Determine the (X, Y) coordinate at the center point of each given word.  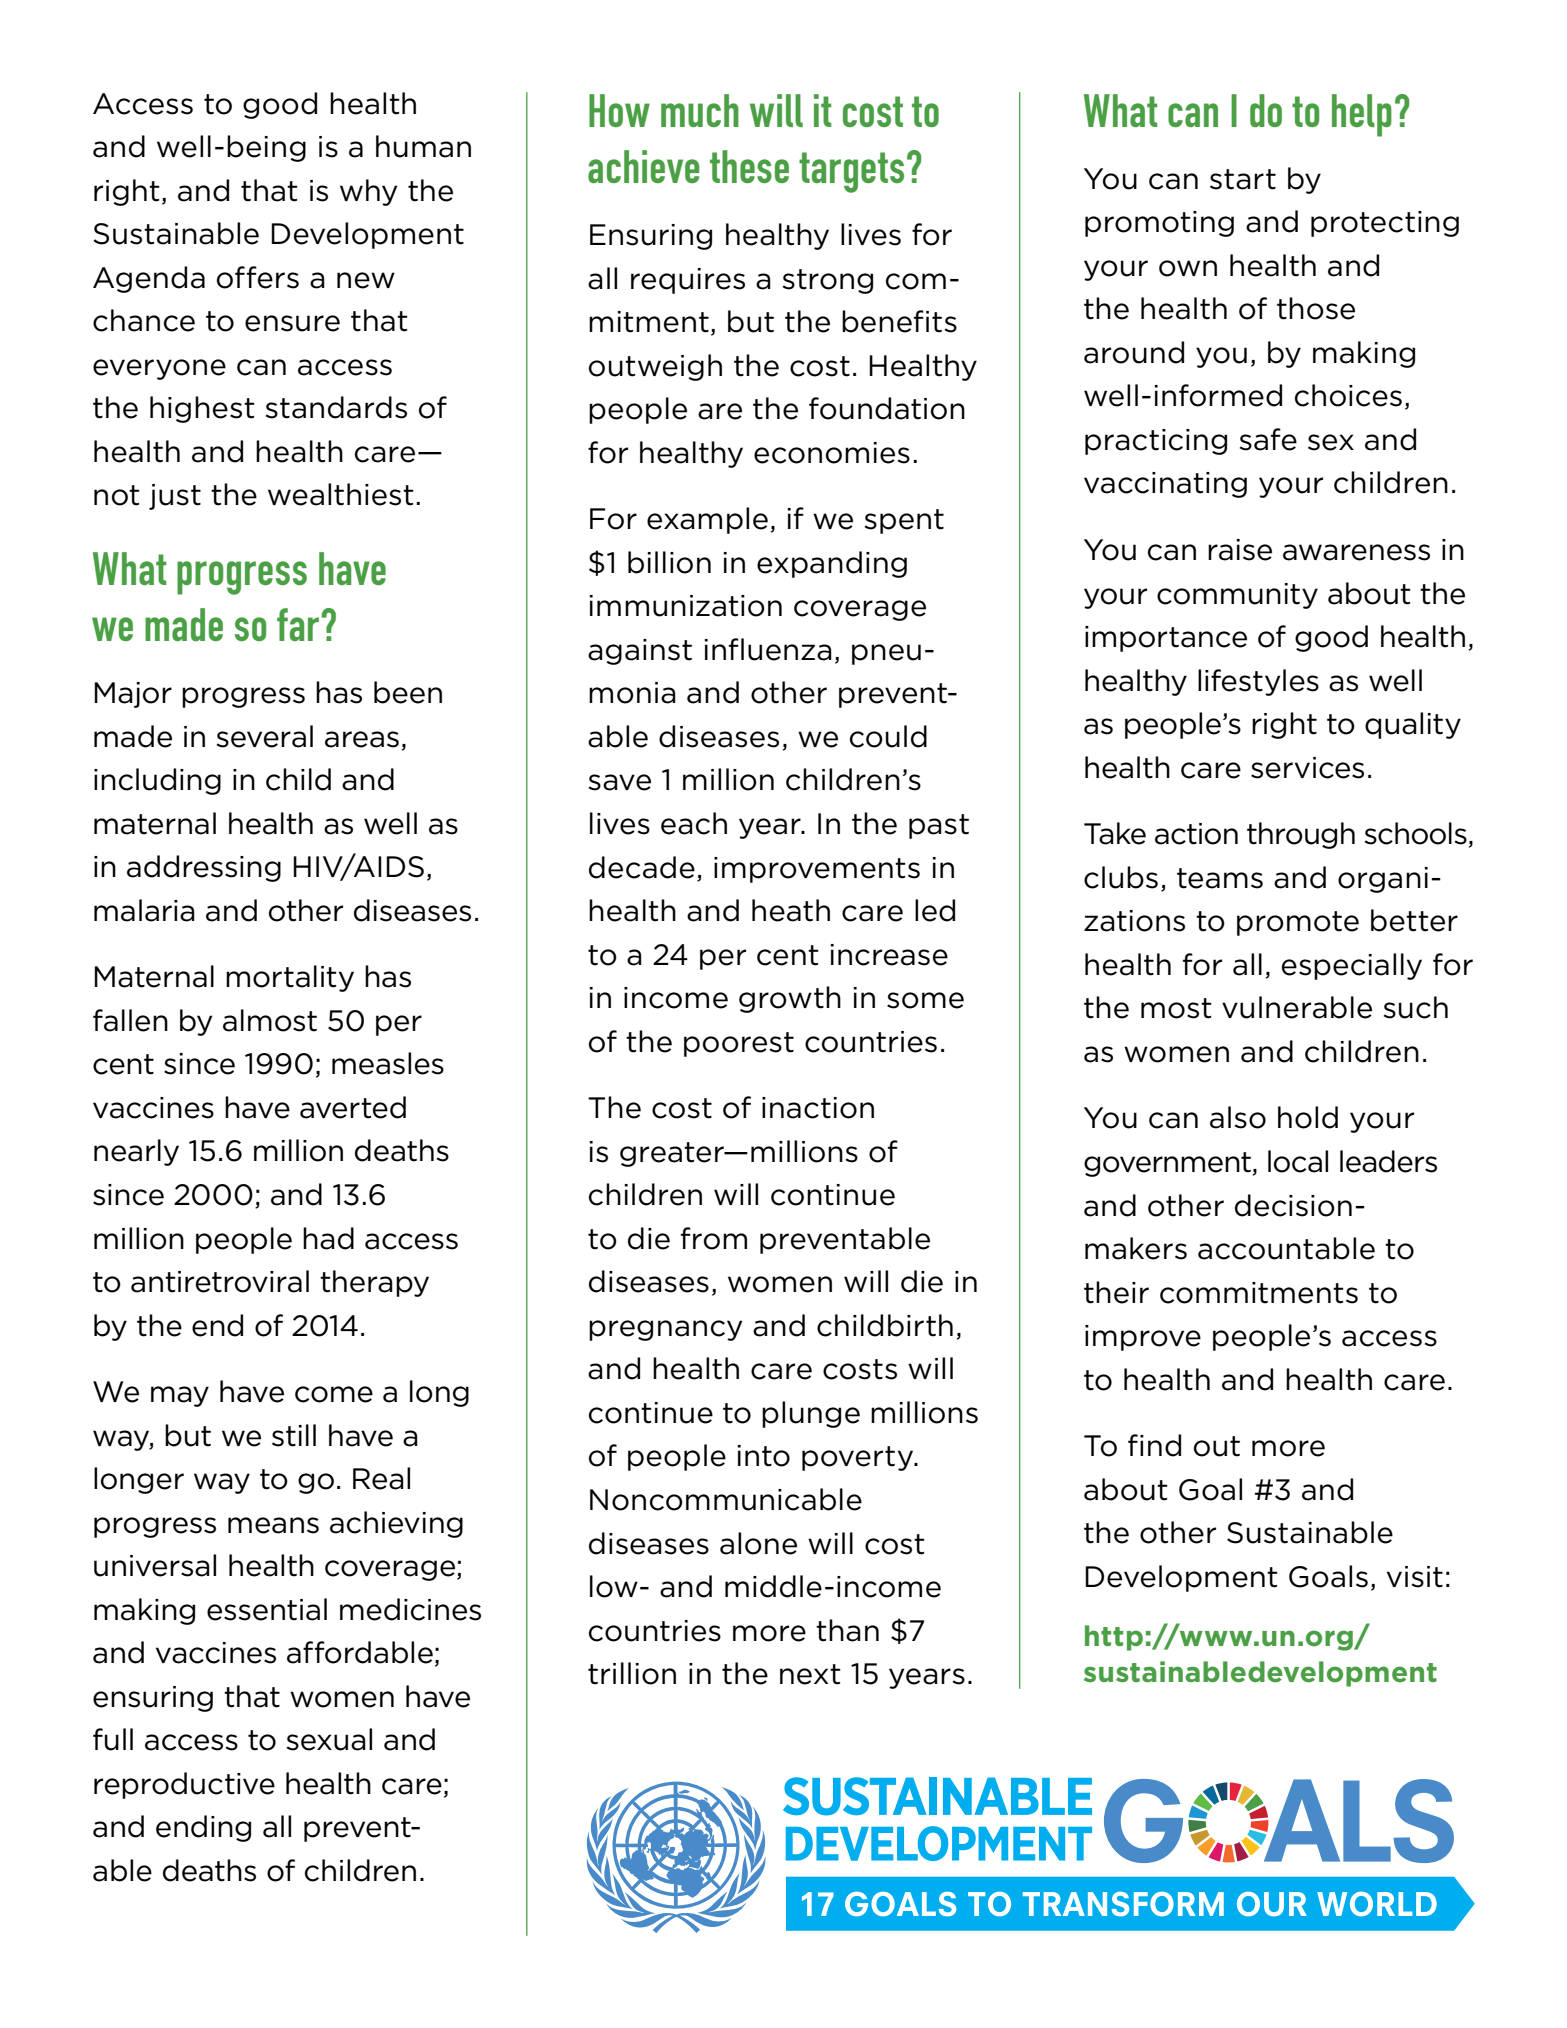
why (368, 192)
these (749, 166)
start (1243, 179)
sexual (329, 1739)
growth (790, 999)
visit (1415, 1577)
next (810, 1674)
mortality (290, 978)
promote (1298, 923)
